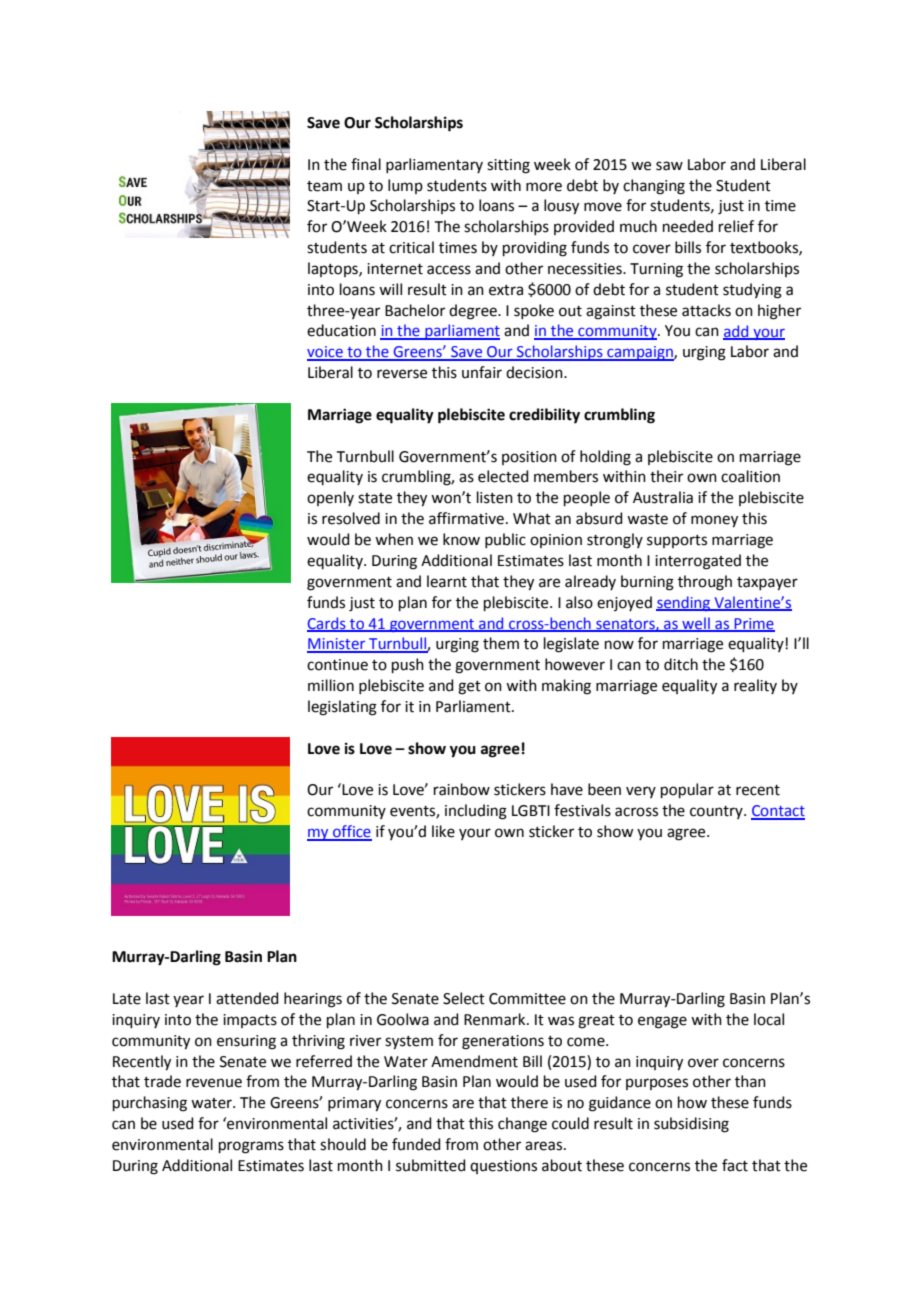 The height and width of the screenshot is (1308, 924). Describe the element at coordinates (416, 1144) in the screenshot. I see `funded` at that location.
